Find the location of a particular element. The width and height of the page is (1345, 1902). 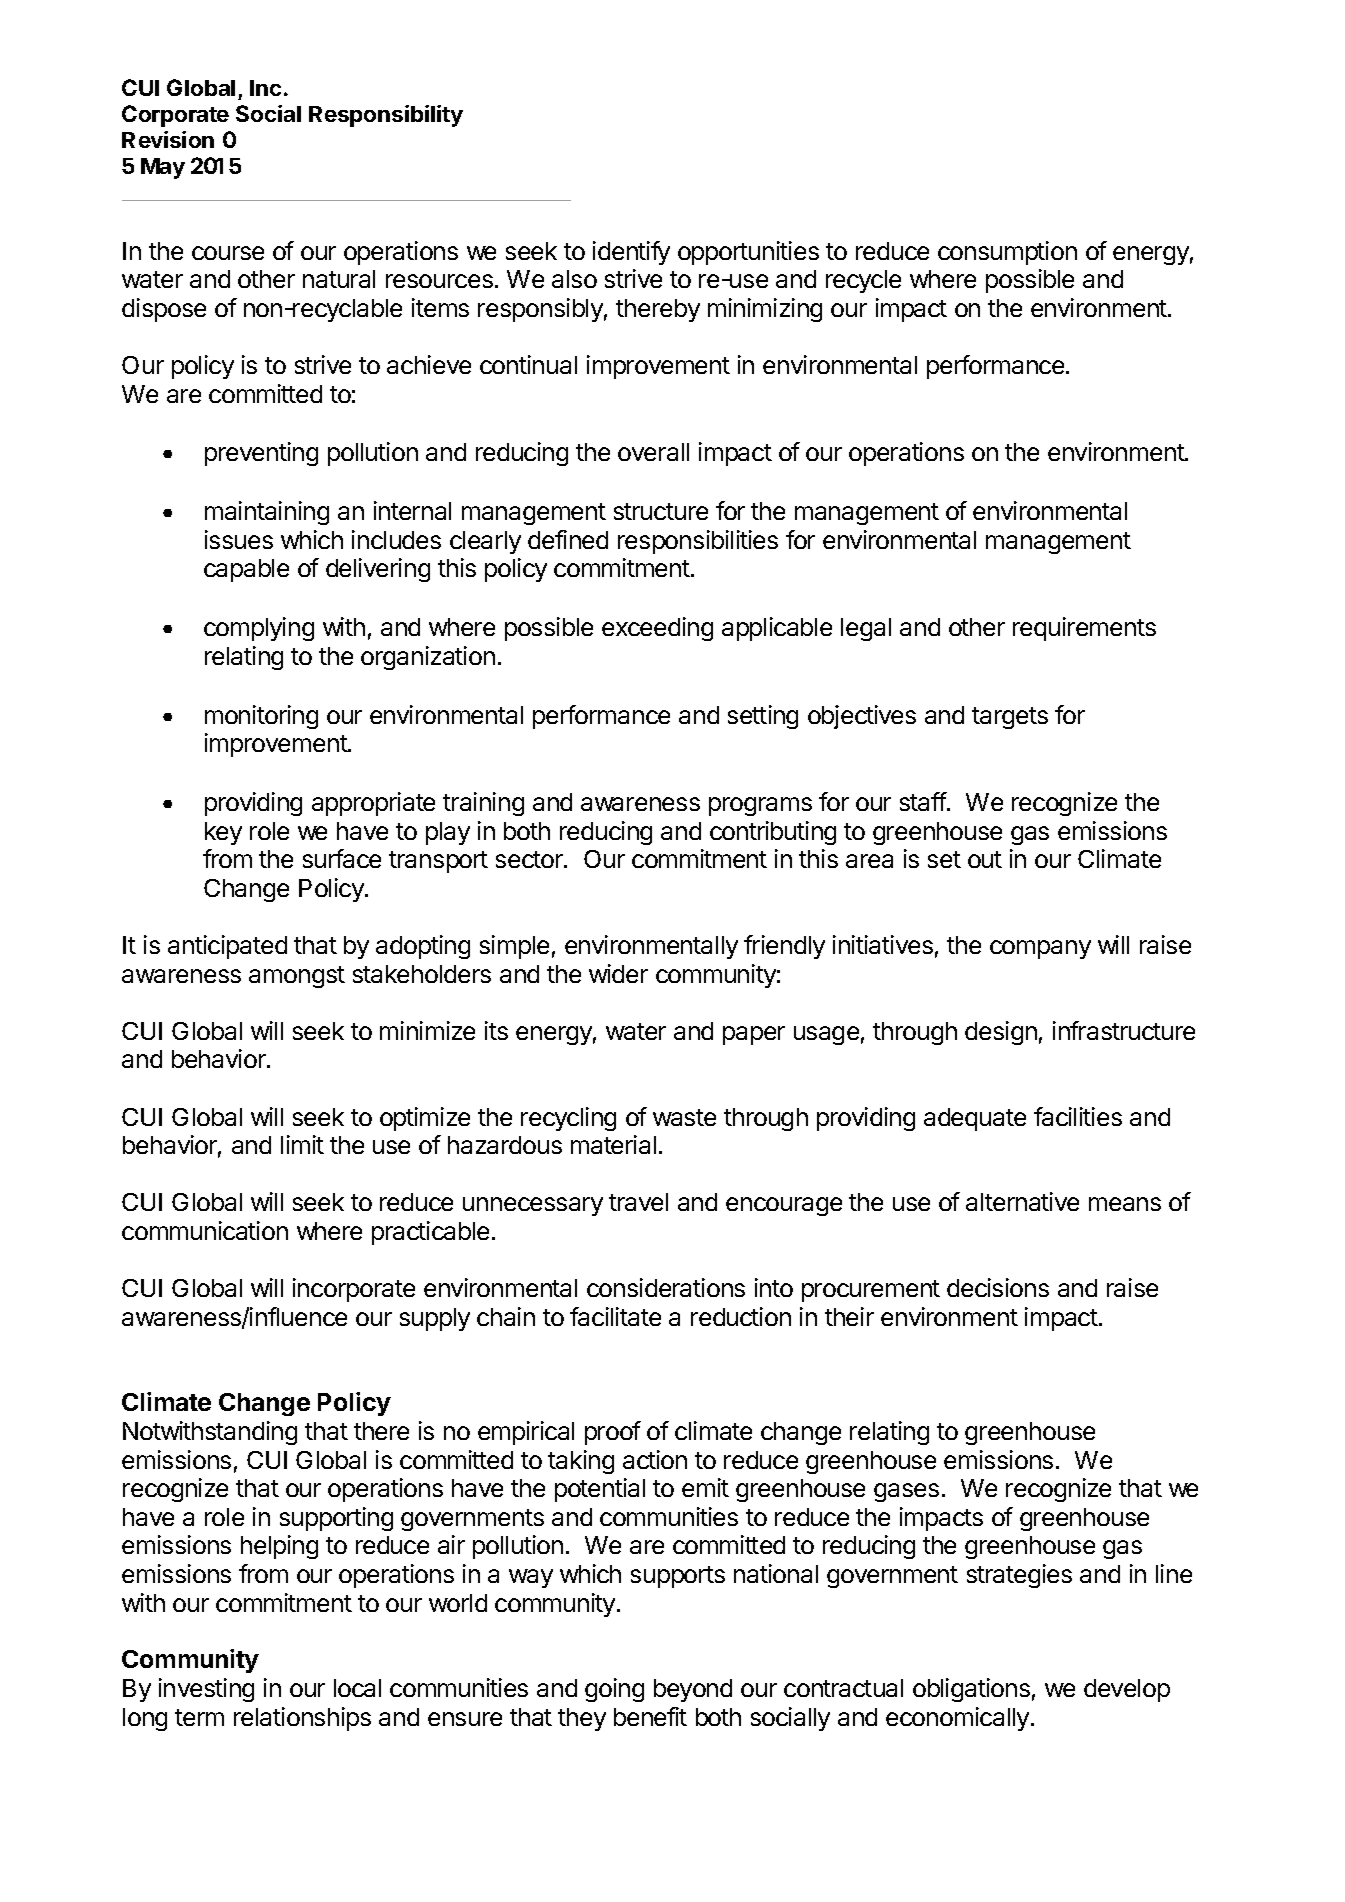

identify is located at coordinates (631, 253).
